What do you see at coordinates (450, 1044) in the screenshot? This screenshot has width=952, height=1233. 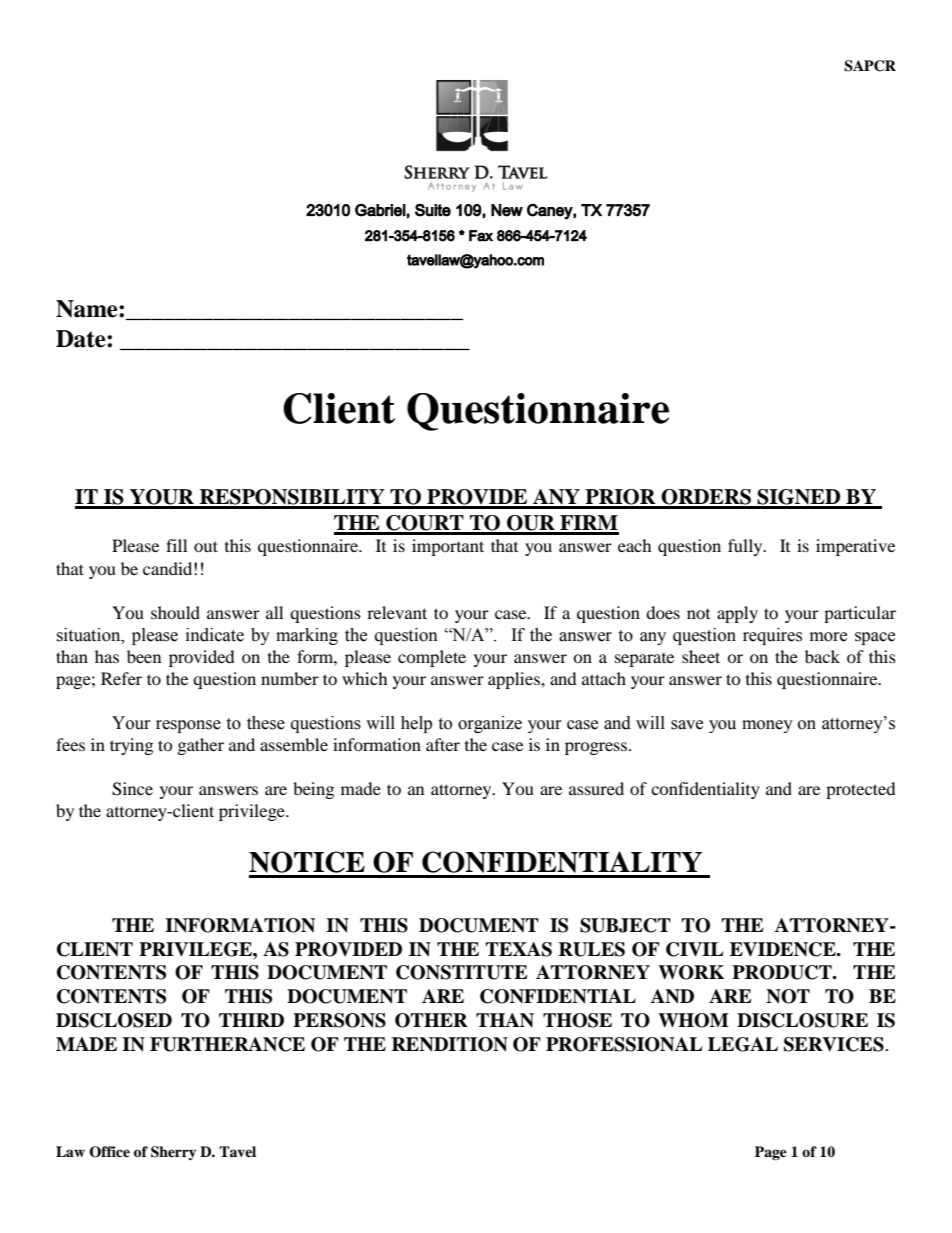 I see `RENDITION` at bounding box center [450, 1044].
